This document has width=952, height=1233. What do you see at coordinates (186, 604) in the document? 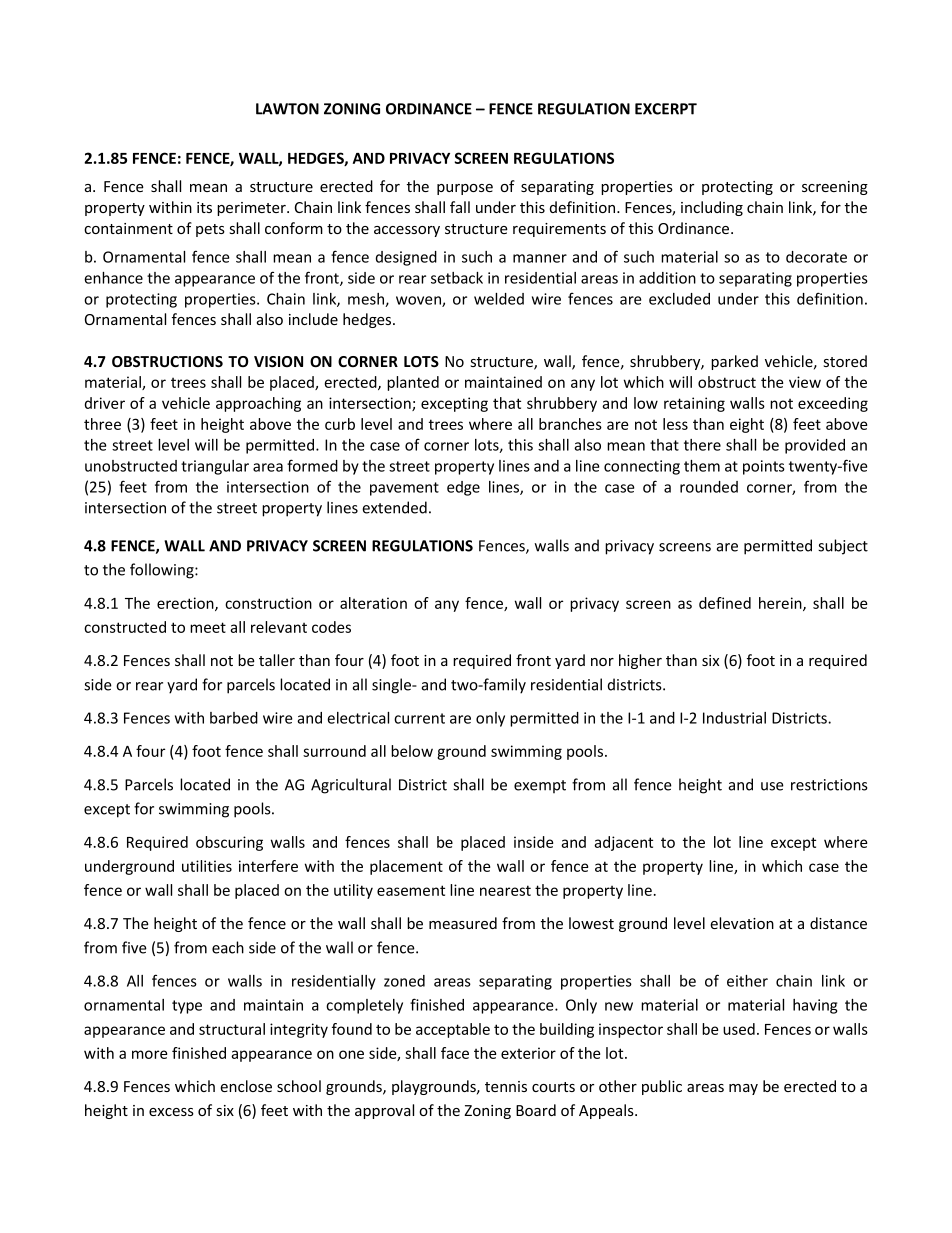
I see `erection` at bounding box center [186, 604].
